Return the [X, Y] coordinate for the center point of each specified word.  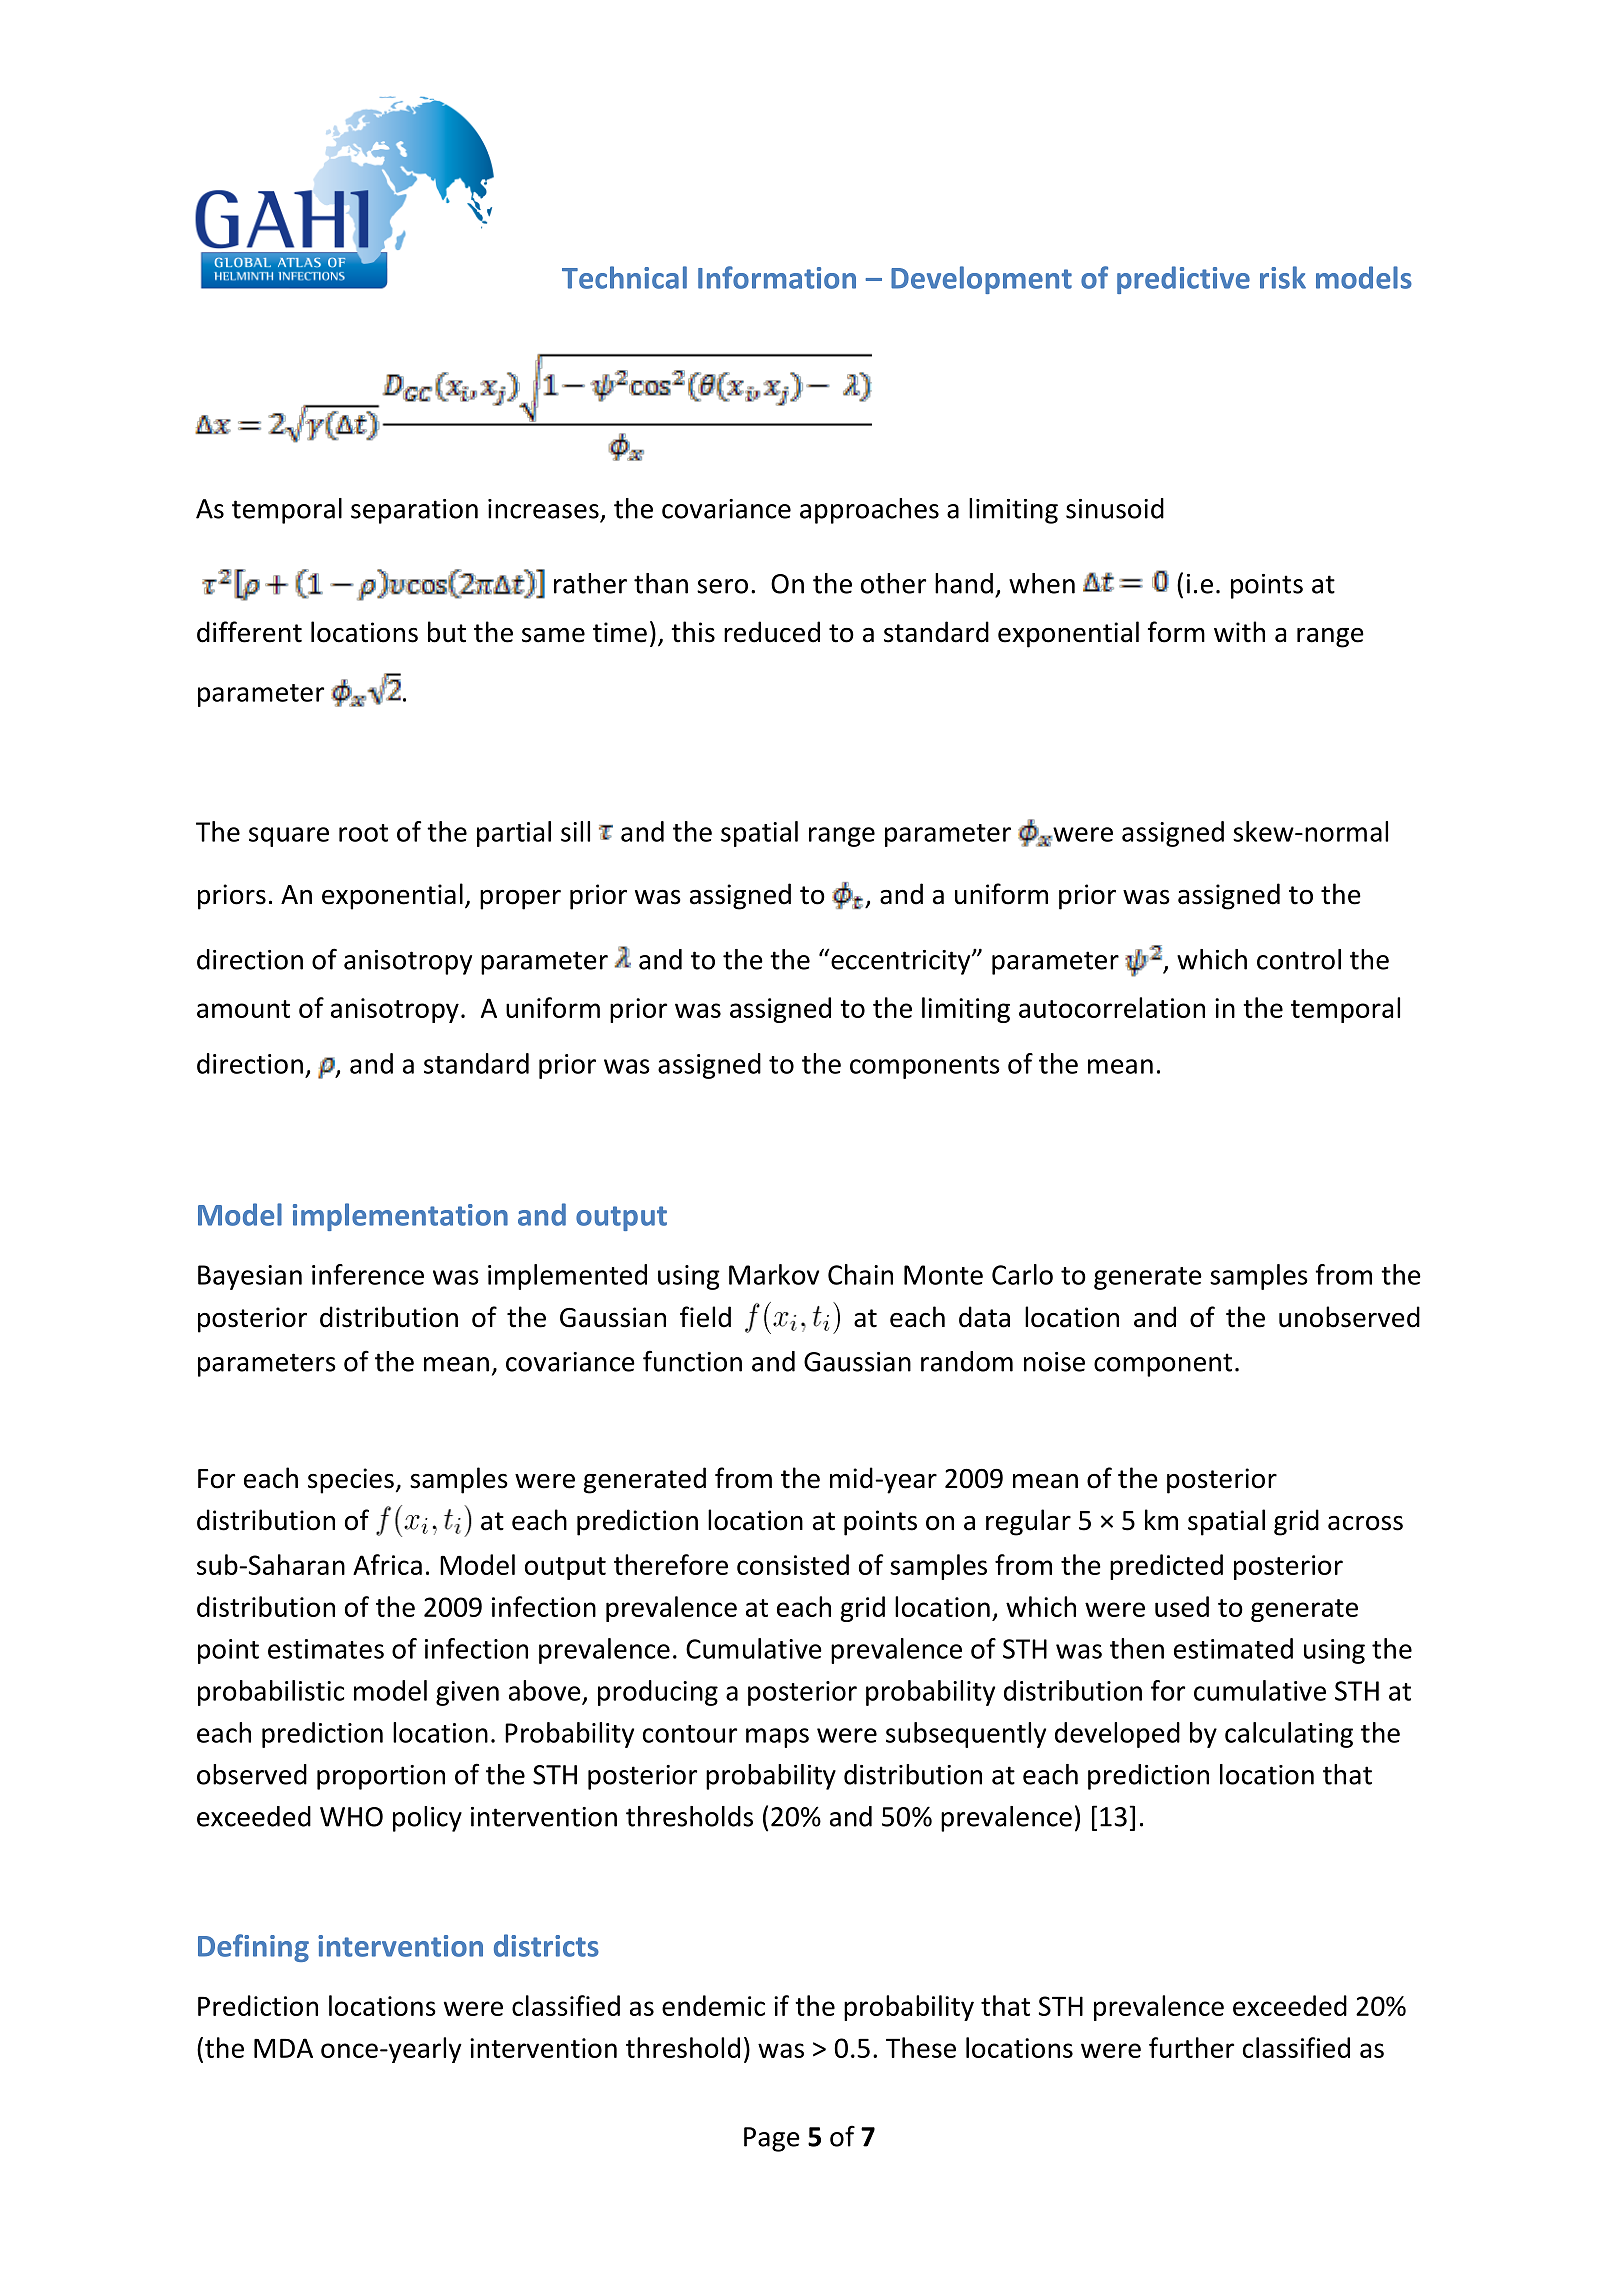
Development [981, 280]
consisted [793, 1564]
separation [414, 511]
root [363, 833]
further [1191, 2047]
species [351, 1481]
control [1299, 959]
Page [772, 2139]
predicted [1166, 1567]
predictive [1183, 280]
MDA [283, 2048]
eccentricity [901, 962]
